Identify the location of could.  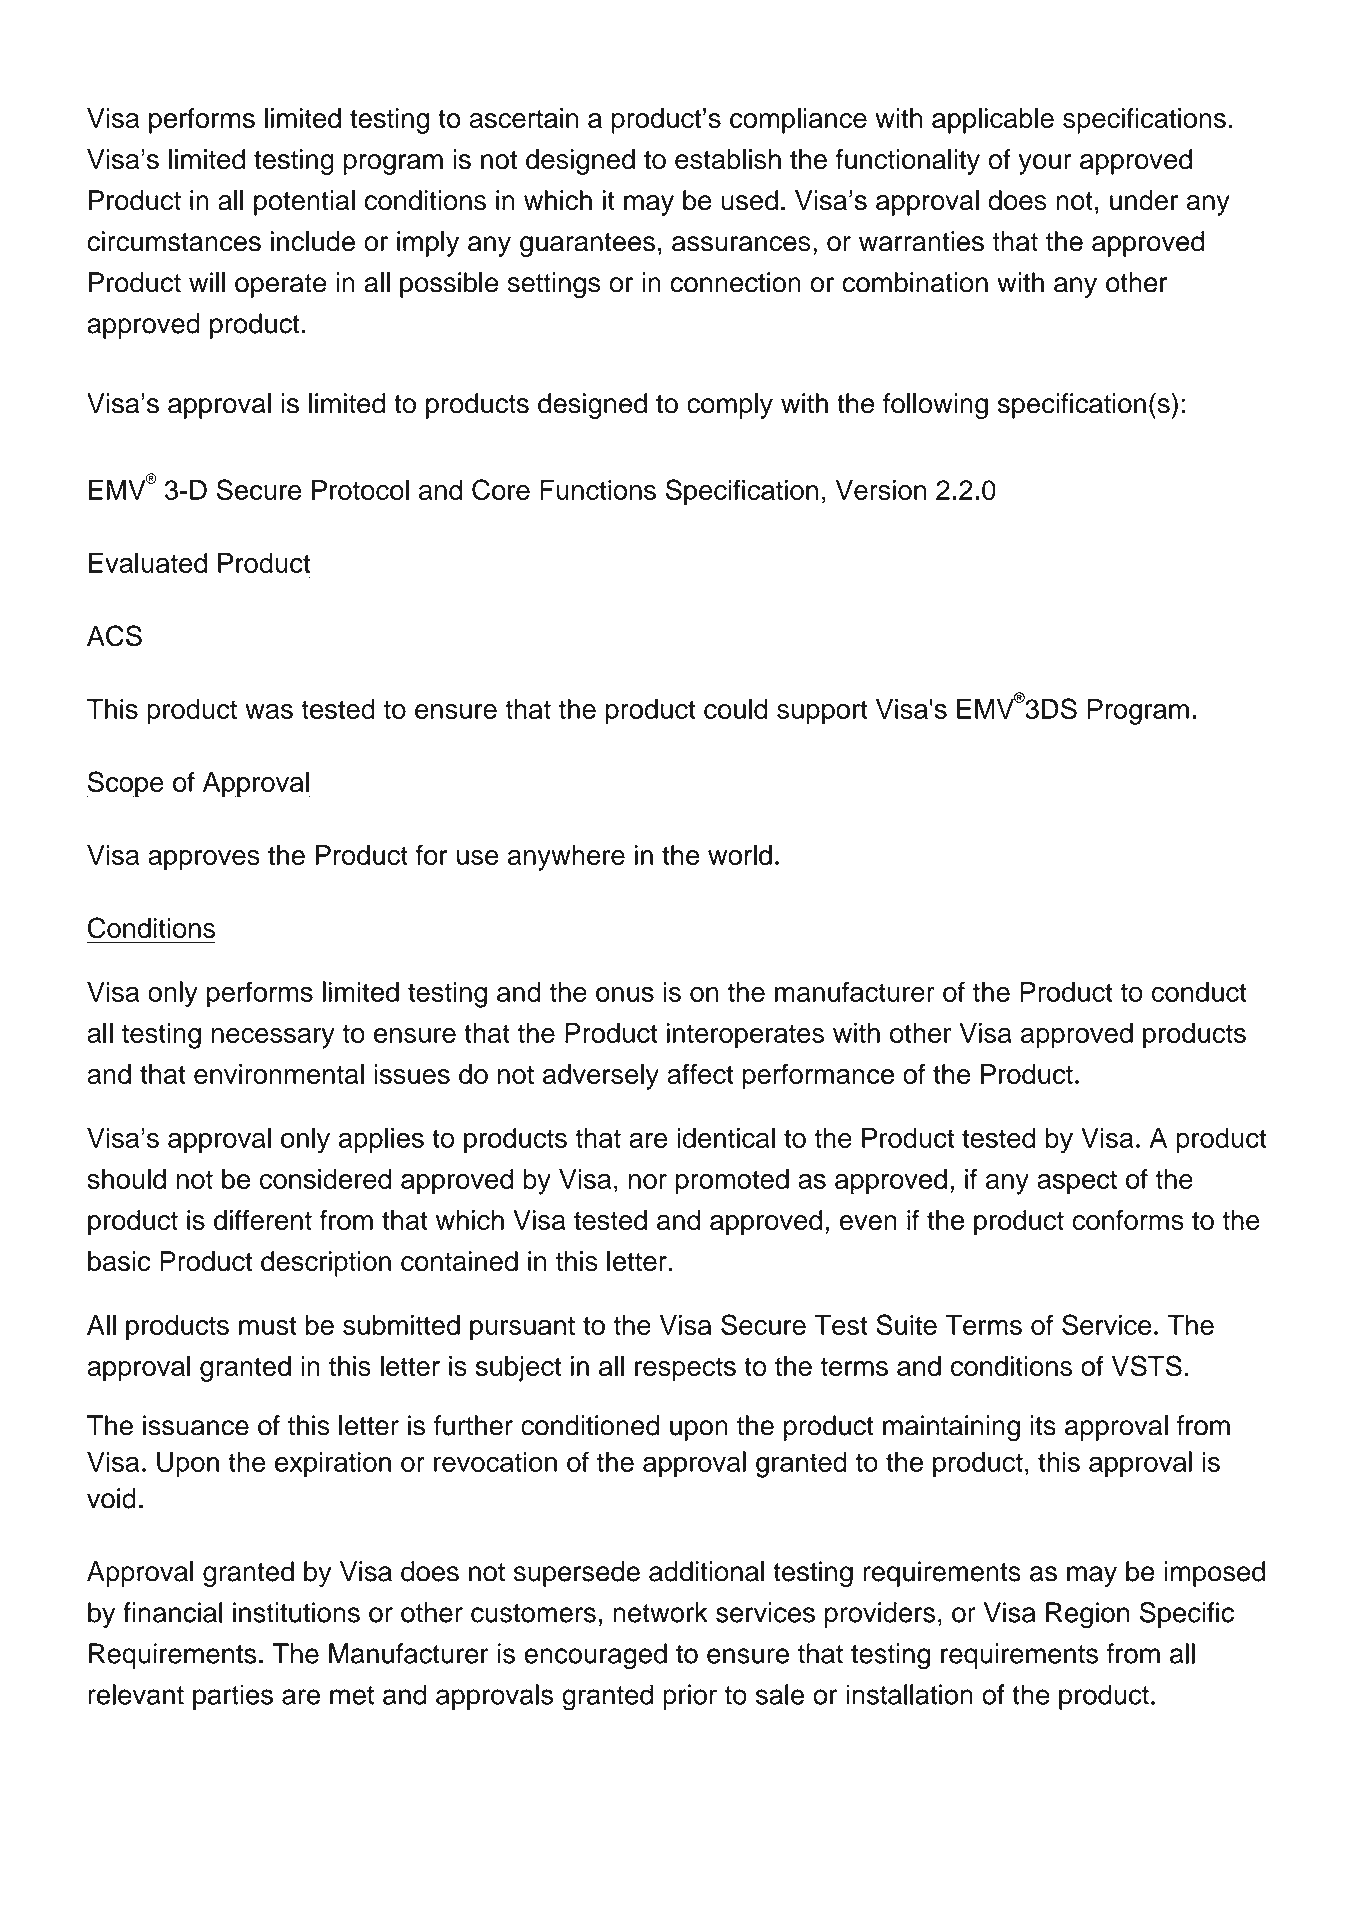
(736, 709).
